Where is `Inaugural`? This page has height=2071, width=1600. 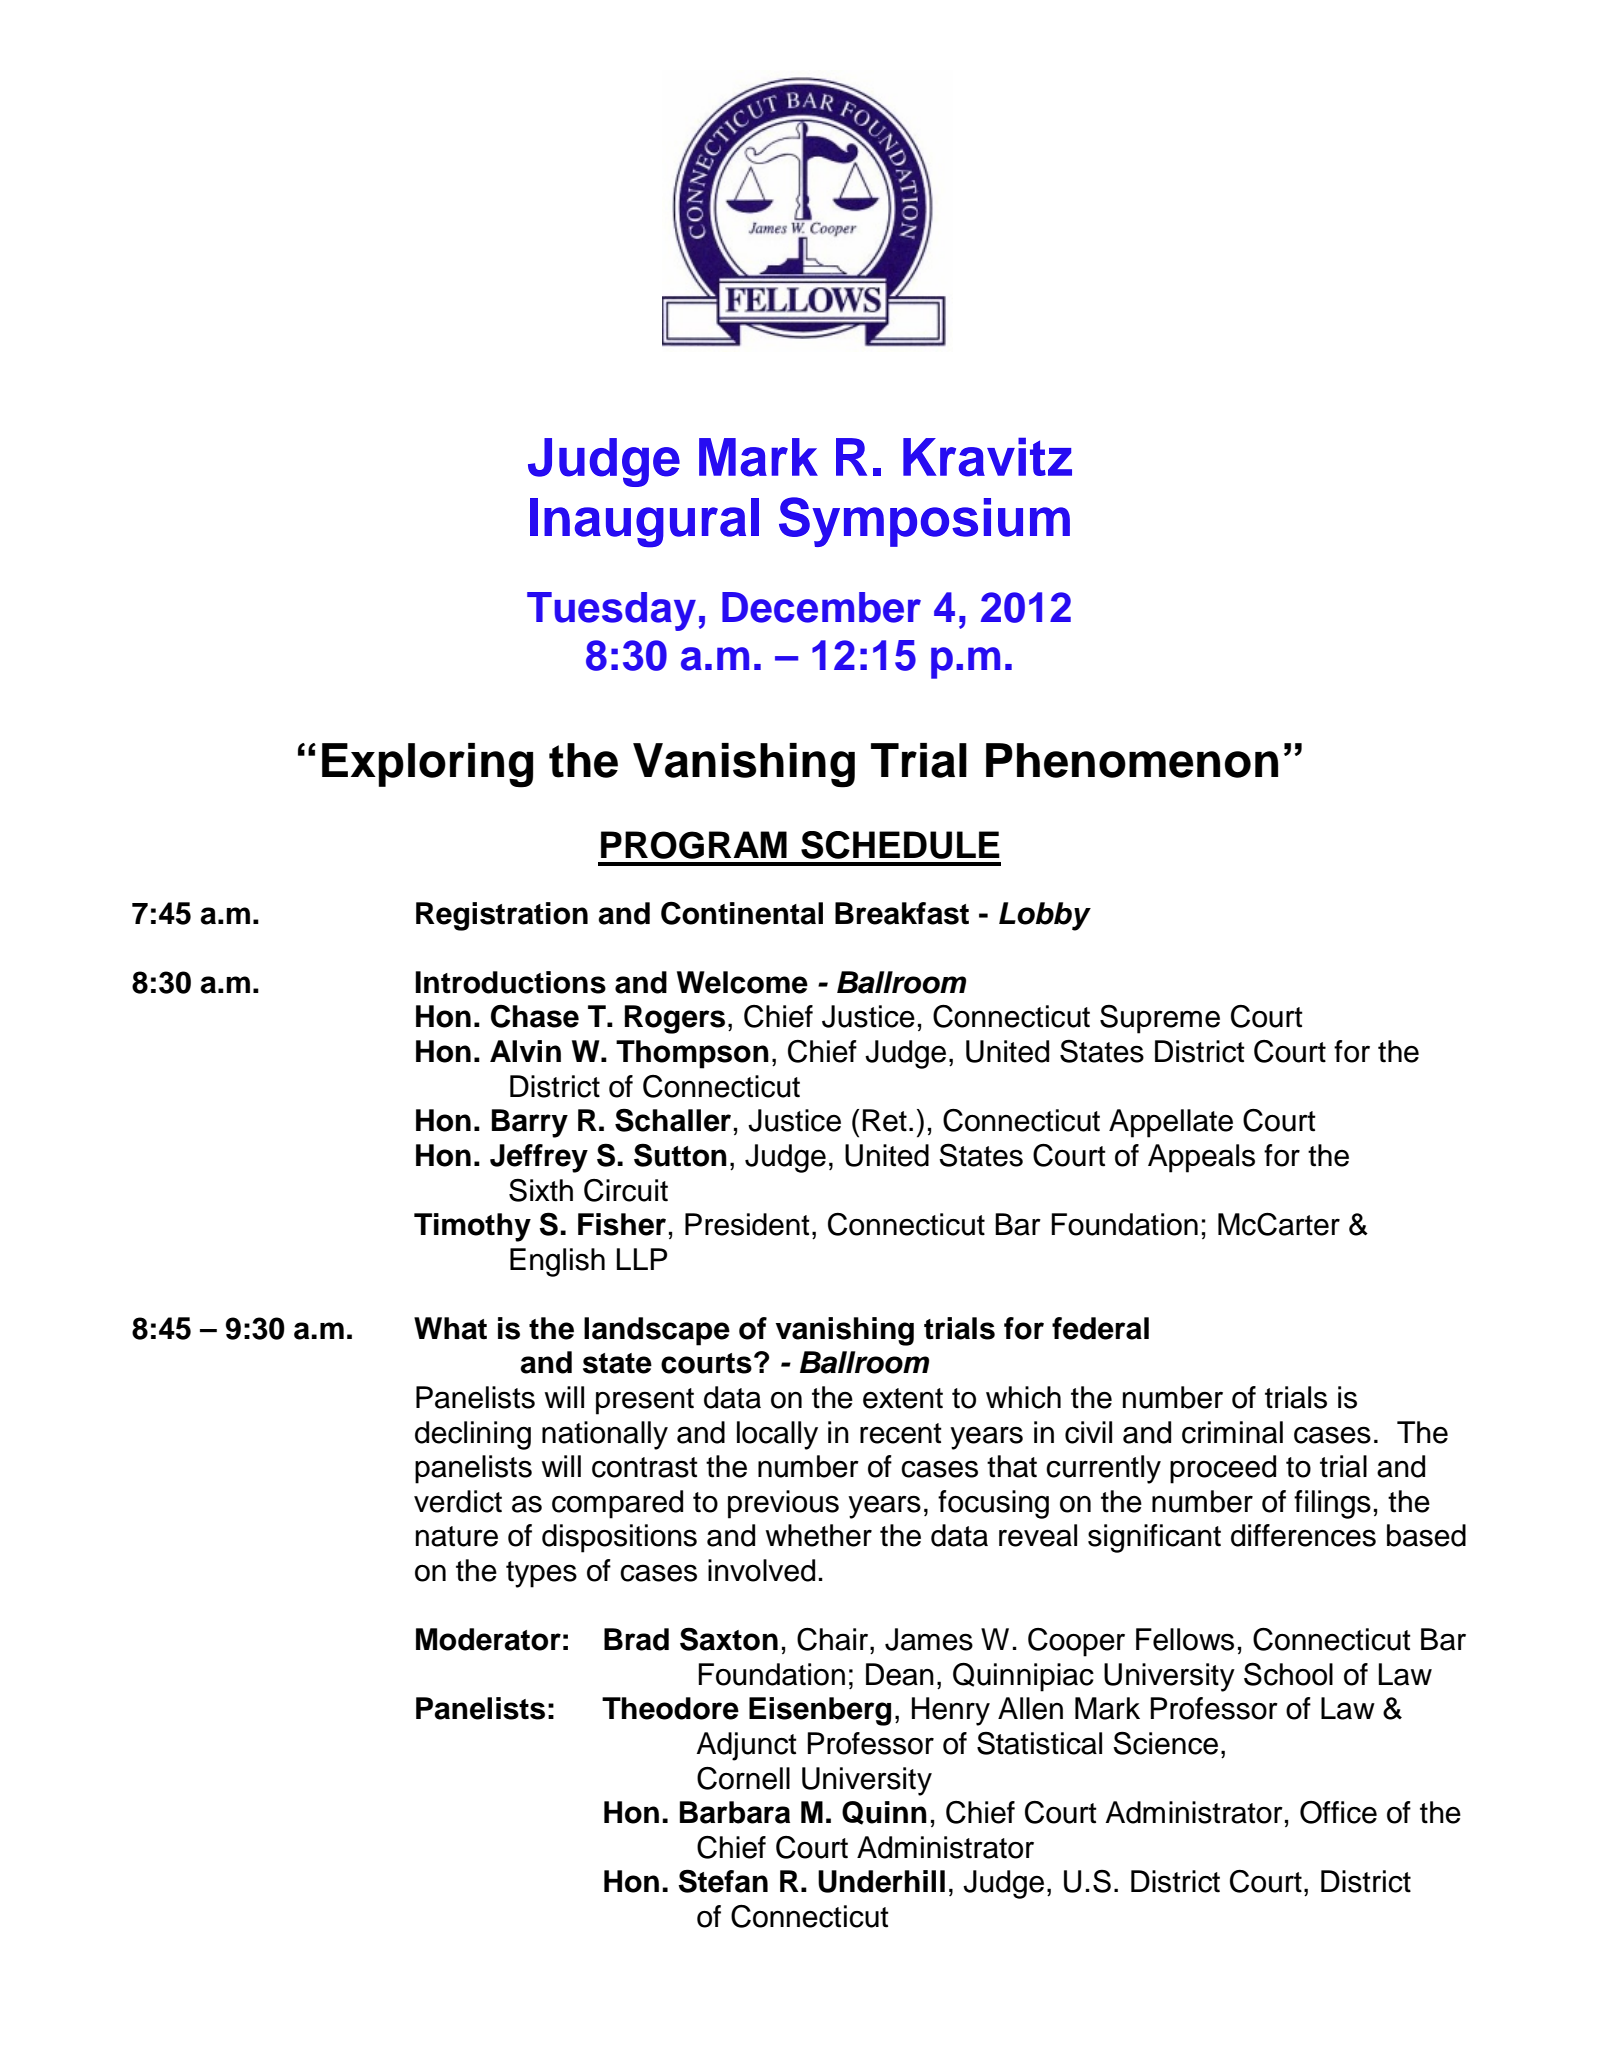
Inaugural is located at coordinates (644, 523).
